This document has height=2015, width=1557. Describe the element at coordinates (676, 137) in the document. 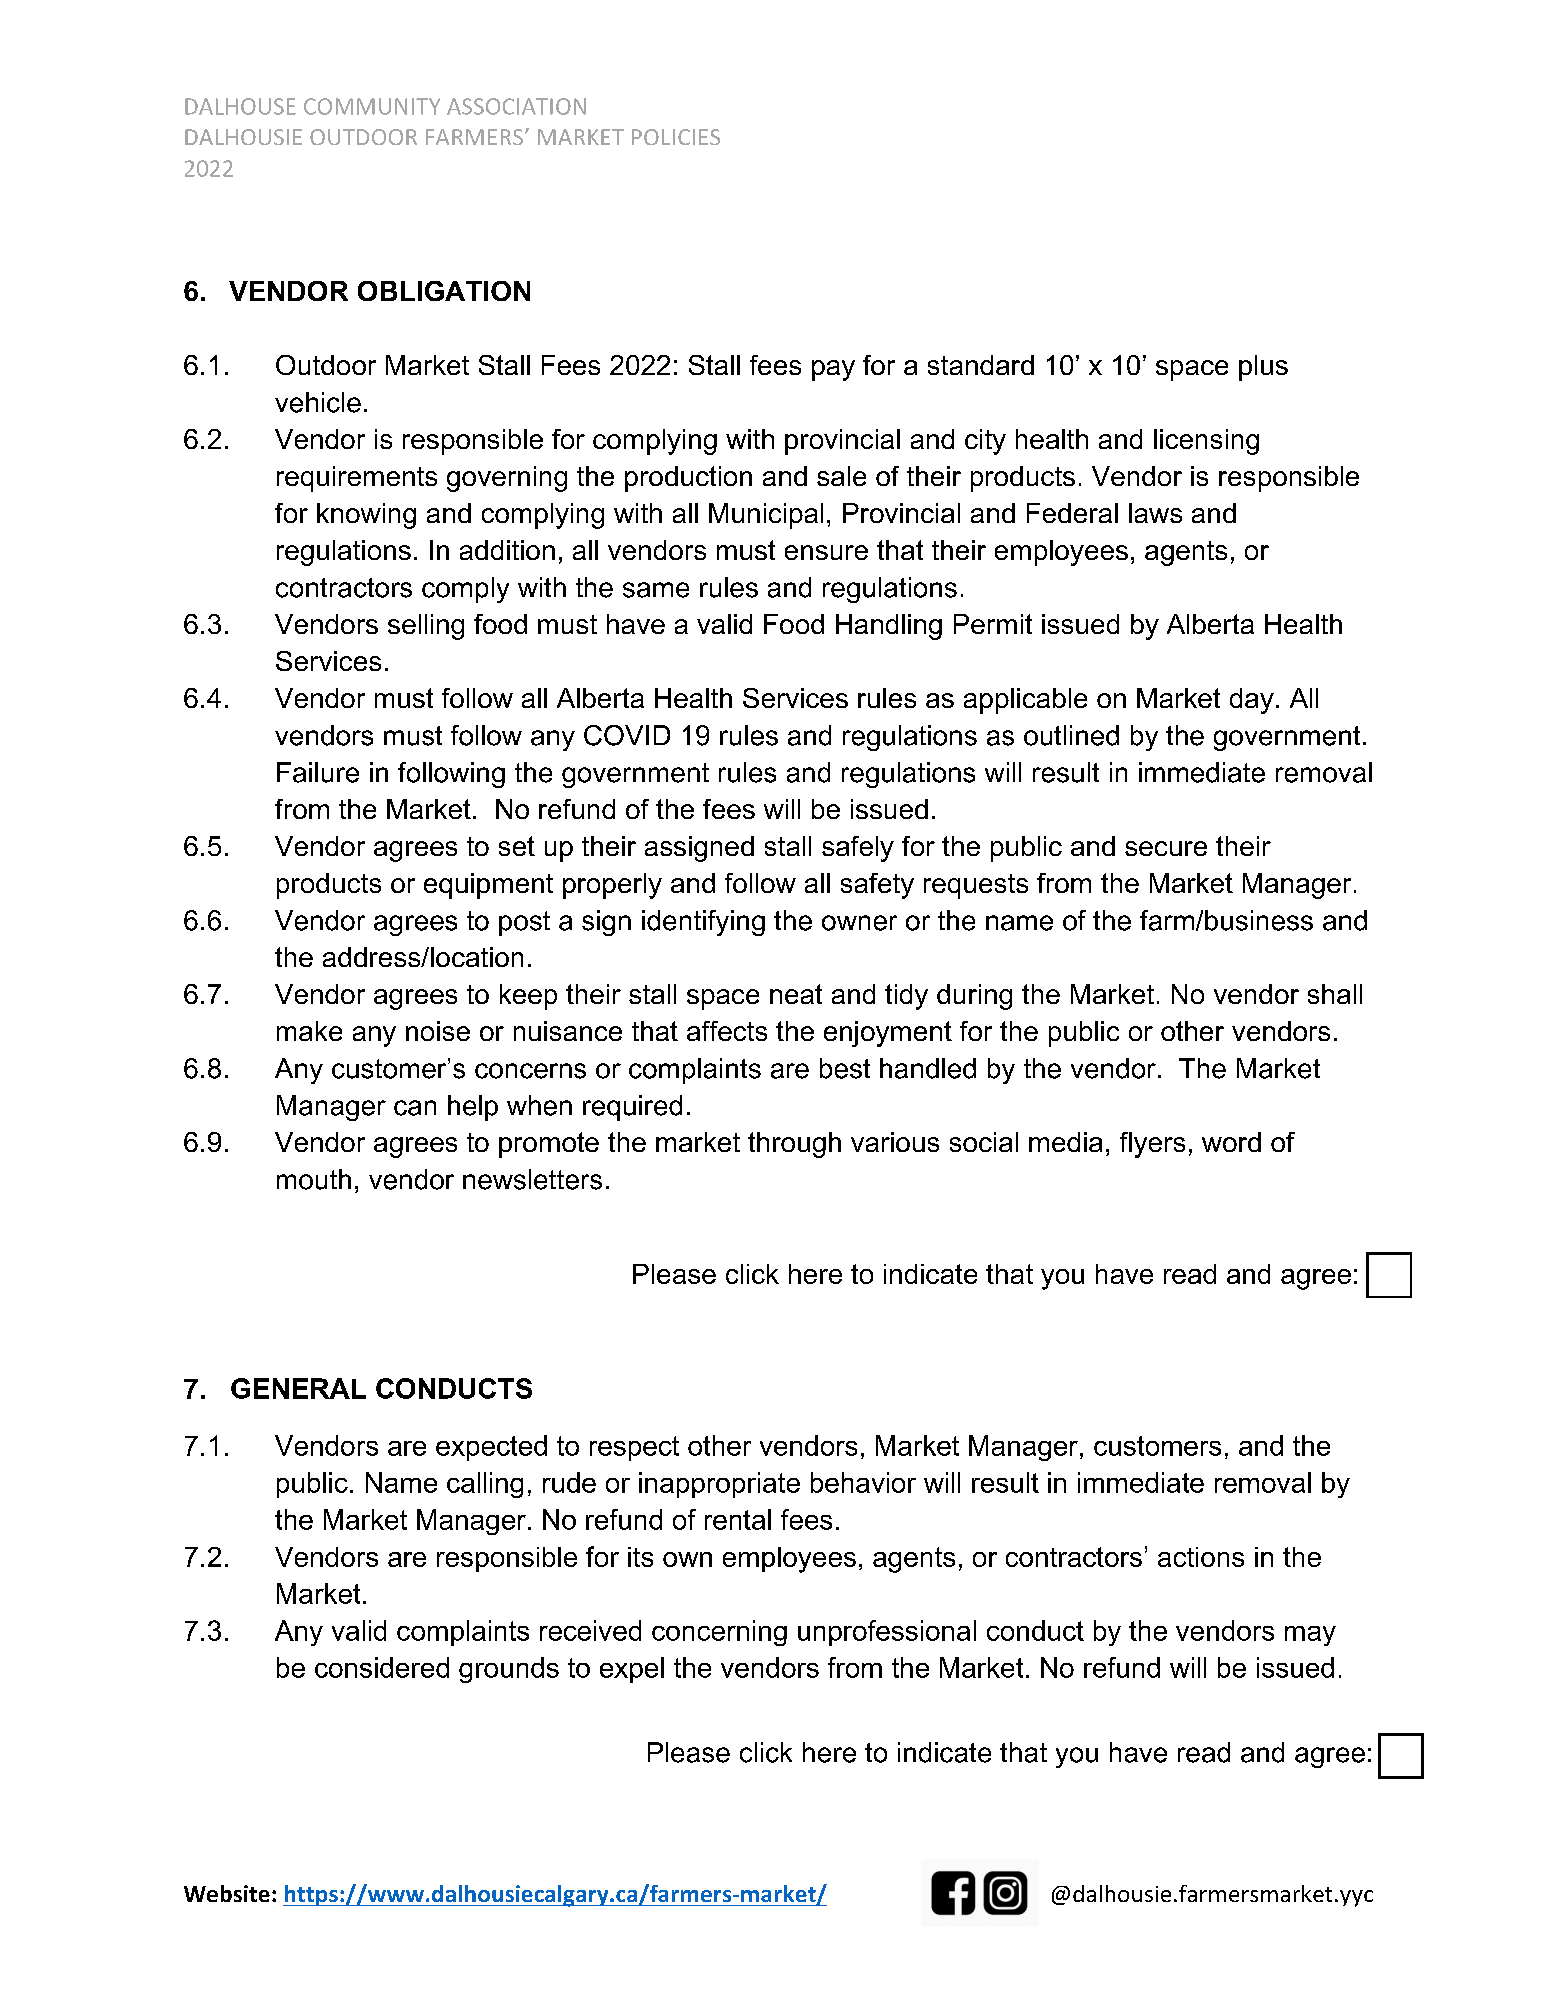

I see `POLICIES` at that location.
